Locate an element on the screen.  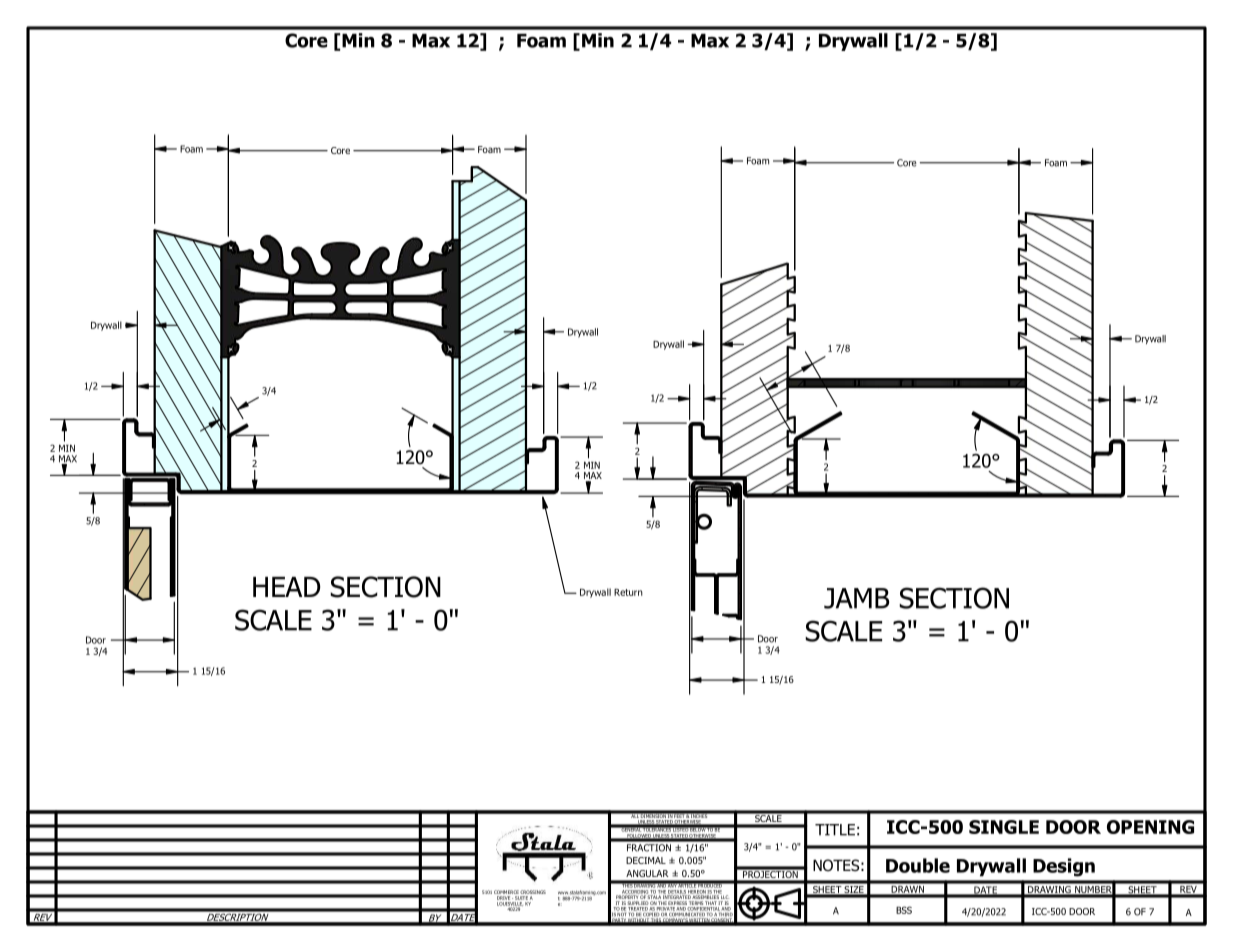
Double is located at coordinates (918, 865).
